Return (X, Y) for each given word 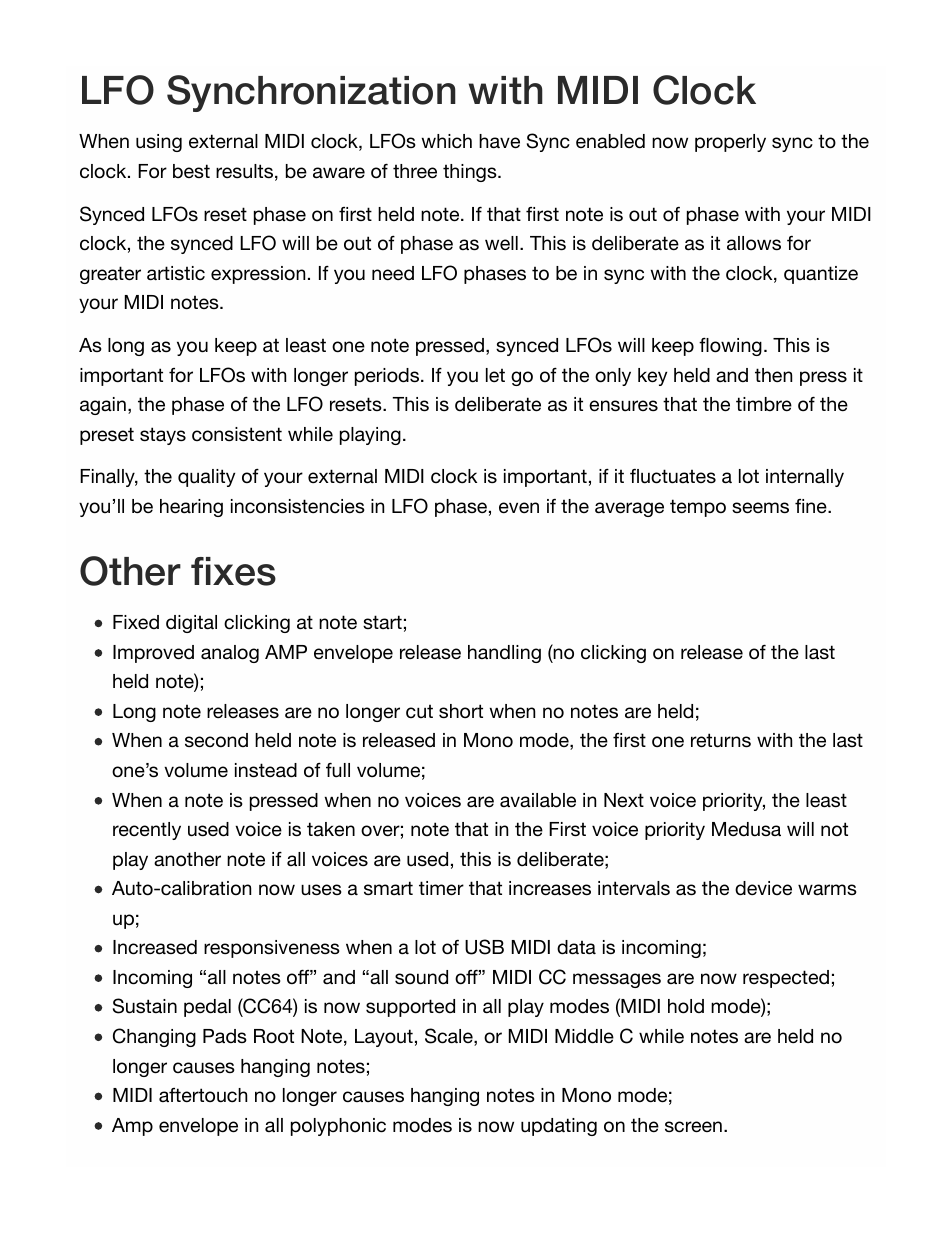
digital (191, 624)
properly (730, 143)
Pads (225, 1036)
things (471, 173)
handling (504, 654)
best (191, 171)
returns (721, 740)
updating (559, 1127)
